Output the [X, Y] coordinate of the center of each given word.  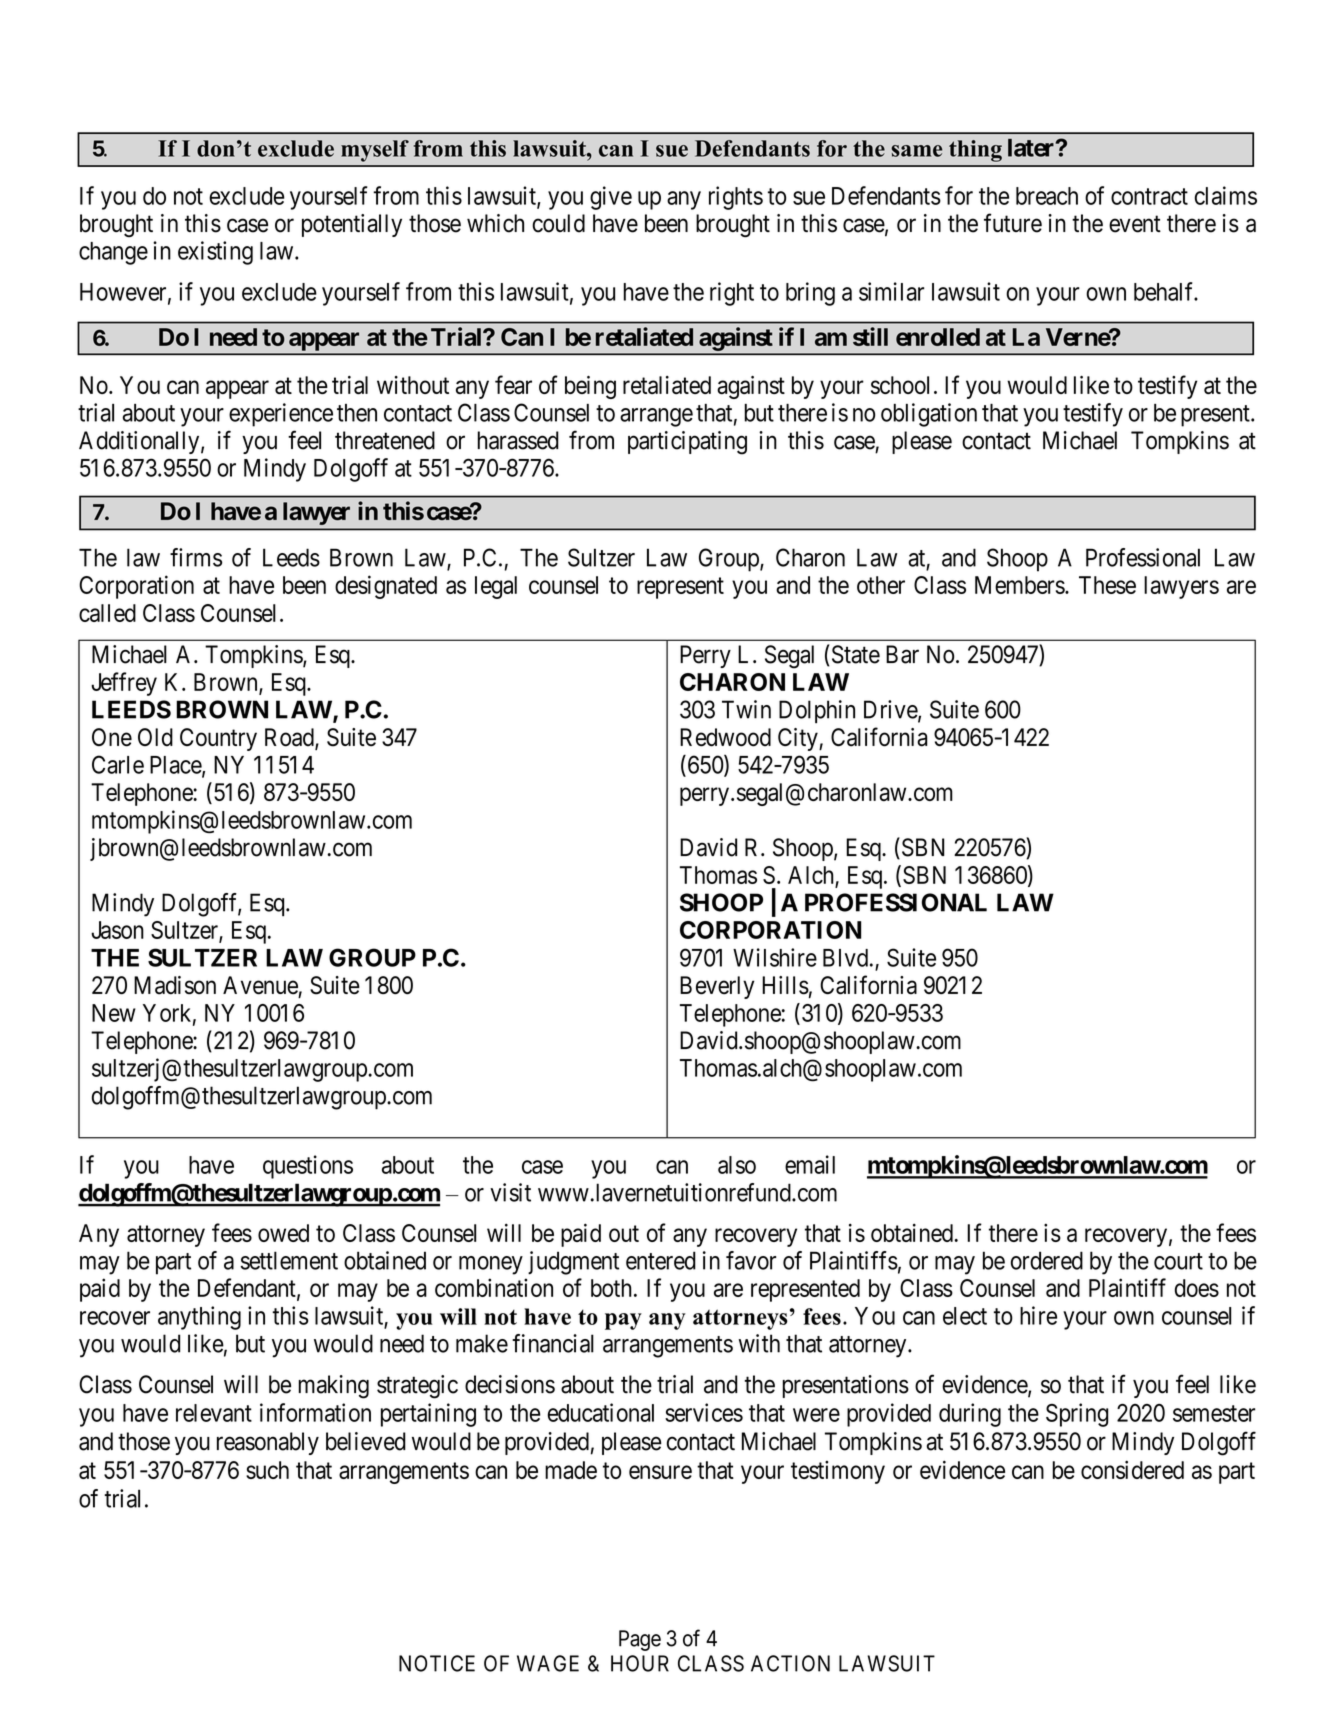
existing [215, 253]
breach [1047, 196]
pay [623, 1321]
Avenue [260, 985]
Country [218, 739]
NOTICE [437, 1663]
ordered [1047, 1260]
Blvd [845, 958]
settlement [289, 1260]
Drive [891, 710]
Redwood [725, 737]
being [590, 387]
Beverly [717, 987]
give [611, 198]
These [1107, 585]
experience [281, 415]
